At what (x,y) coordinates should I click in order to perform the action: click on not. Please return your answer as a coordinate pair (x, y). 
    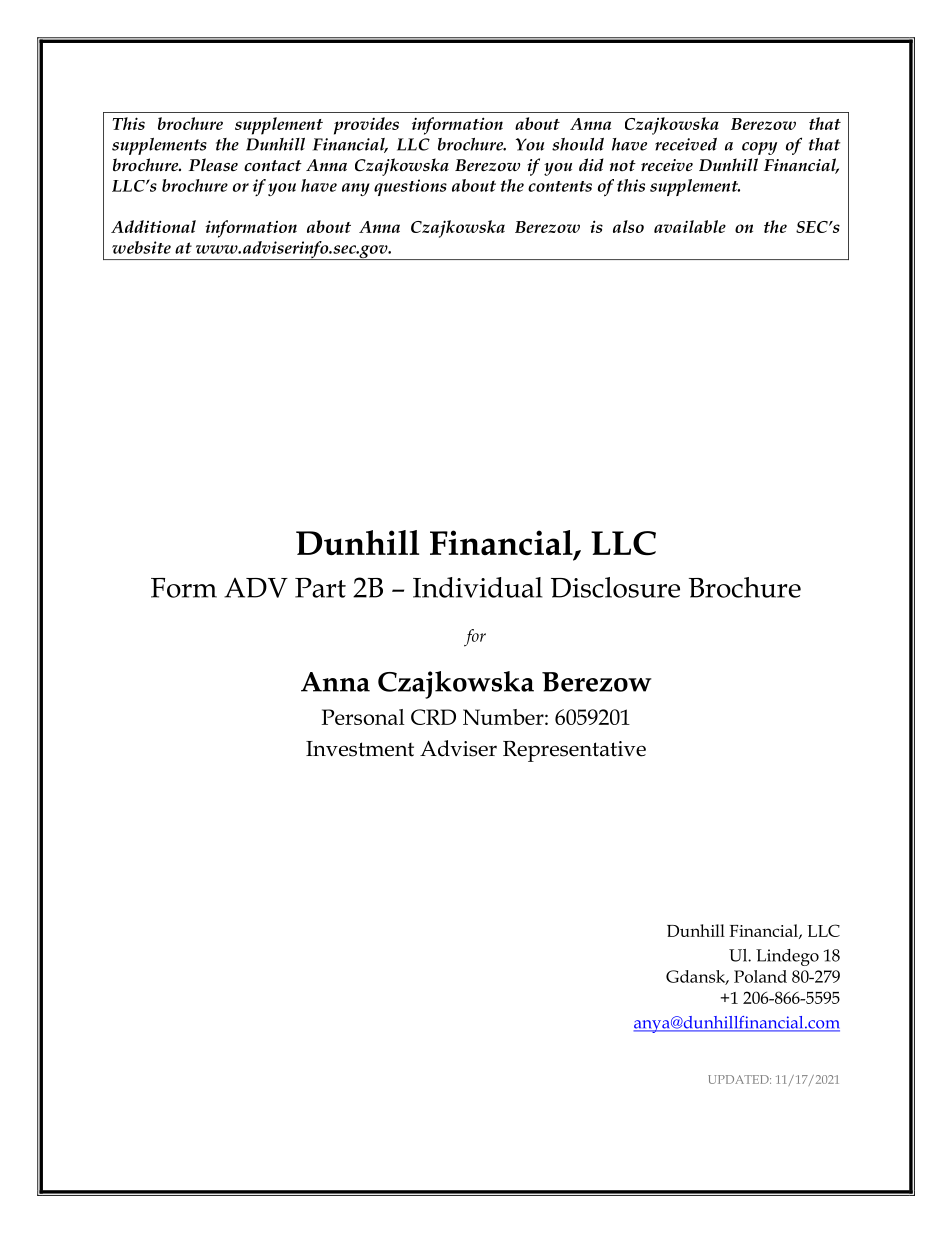
    Looking at the image, I should click on (623, 166).
